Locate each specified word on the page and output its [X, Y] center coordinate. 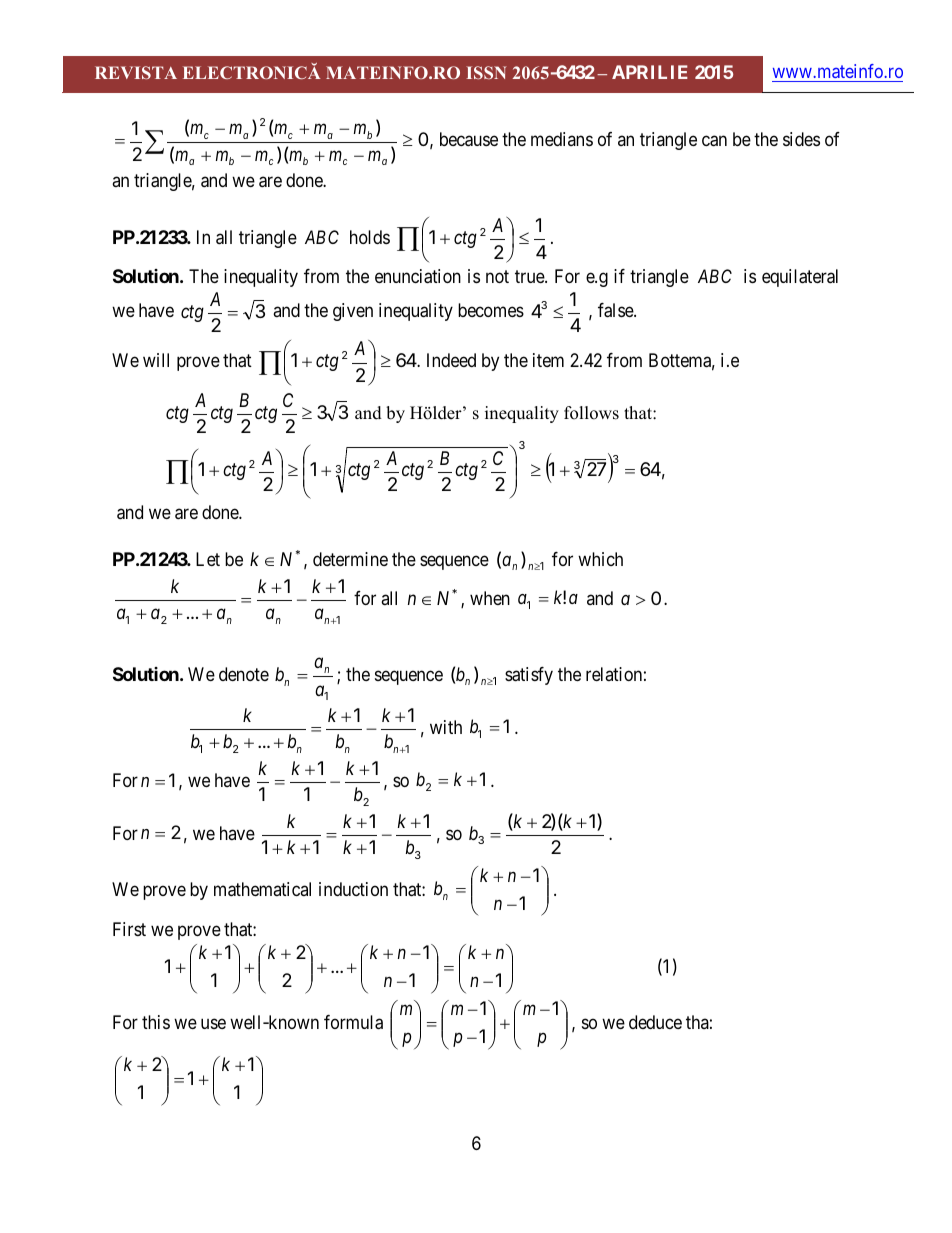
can [714, 141]
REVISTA [136, 72]
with [446, 727]
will [156, 360]
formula [353, 1022]
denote [244, 674]
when [490, 598]
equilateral [800, 278]
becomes [491, 310]
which [600, 559]
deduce [655, 1022]
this [156, 1022]
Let [208, 559]
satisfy [529, 676]
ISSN [486, 72]
